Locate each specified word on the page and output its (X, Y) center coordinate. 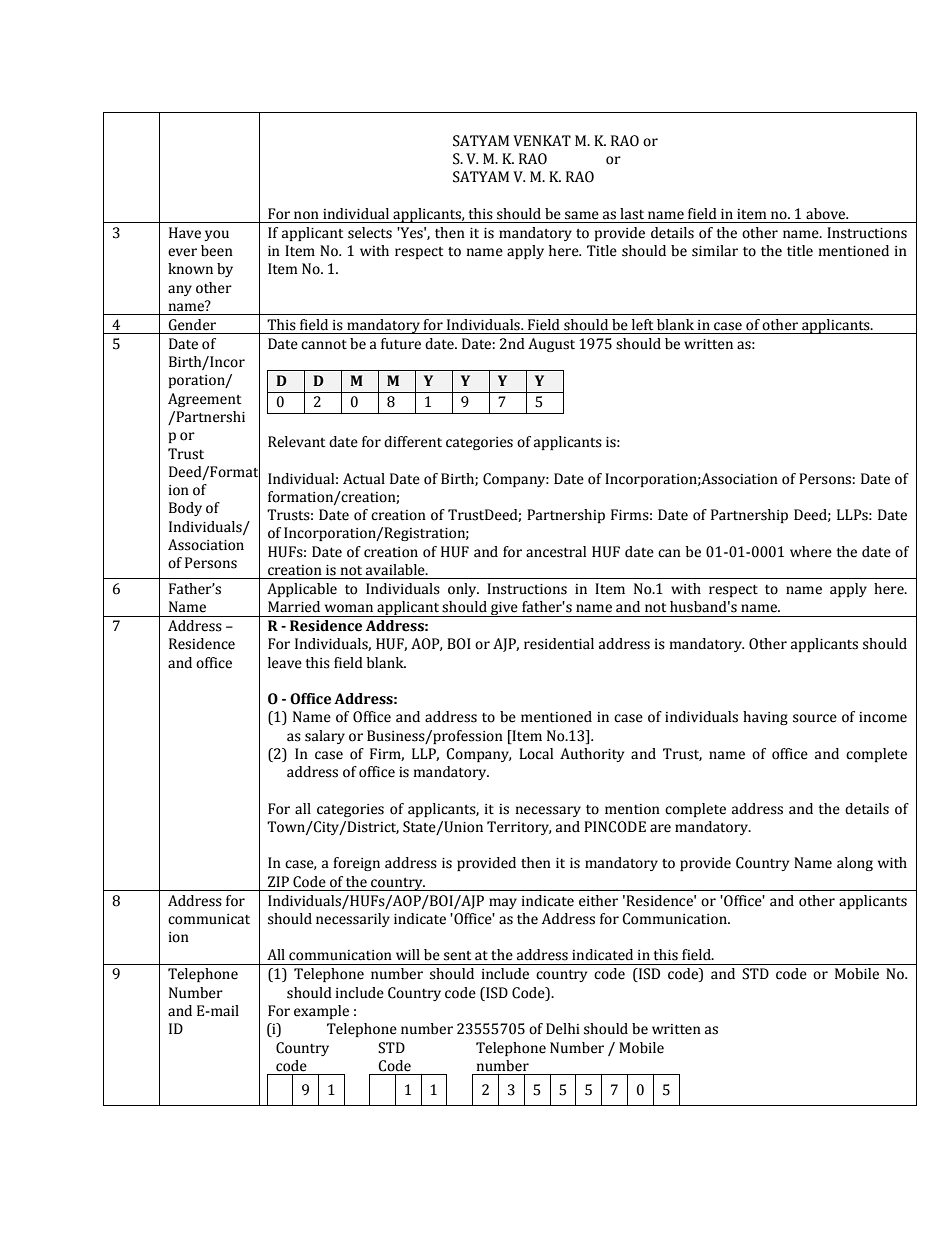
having (765, 718)
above (827, 214)
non (306, 215)
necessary (548, 811)
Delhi (563, 1029)
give (504, 609)
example (321, 1012)
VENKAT (542, 141)
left (642, 325)
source (815, 718)
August (551, 345)
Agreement (204, 400)
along (855, 864)
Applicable (302, 590)
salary (325, 737)
